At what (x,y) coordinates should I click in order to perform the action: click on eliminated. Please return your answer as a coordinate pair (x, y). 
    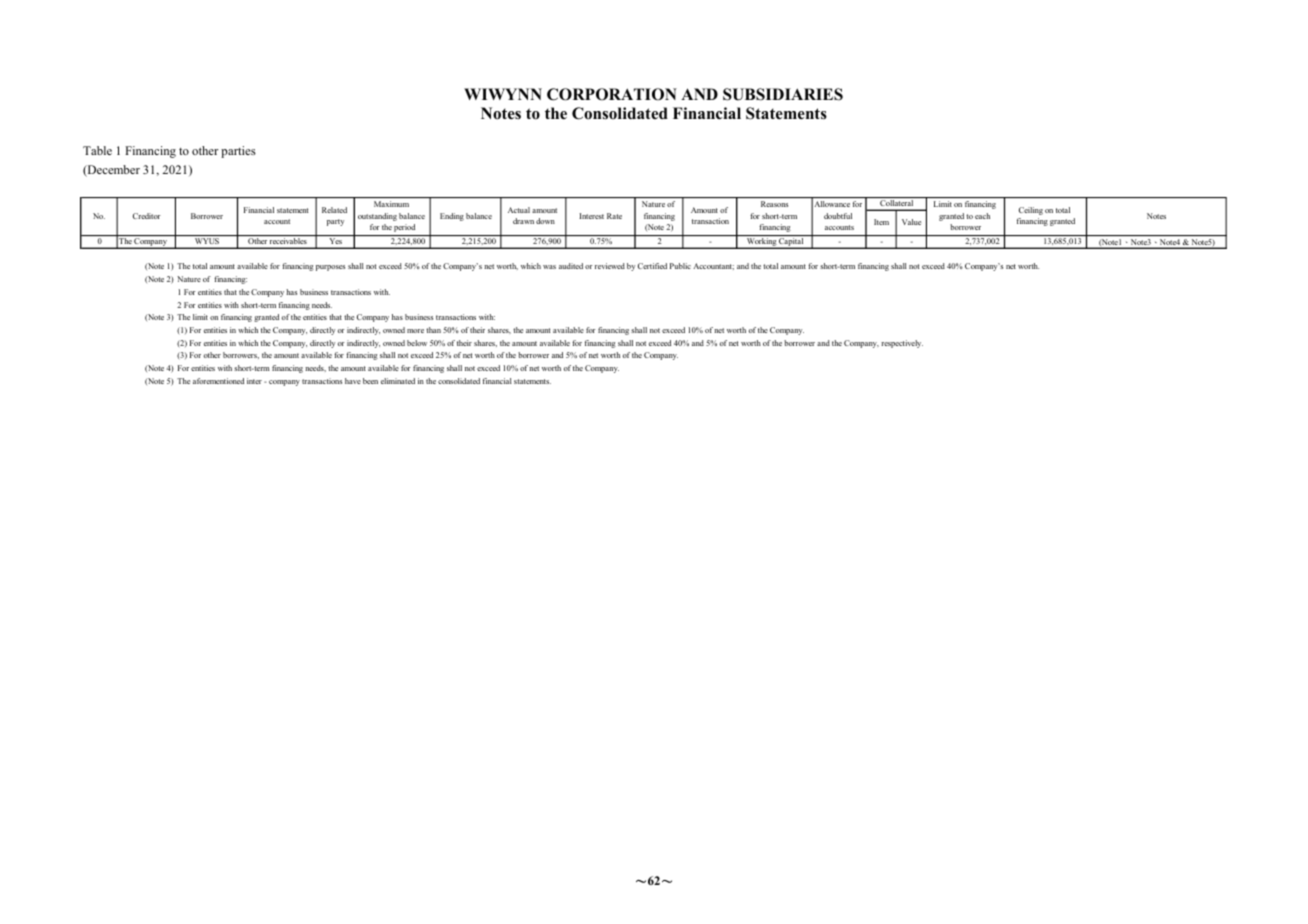
    Looking at the image, I should click on (398, 381).
